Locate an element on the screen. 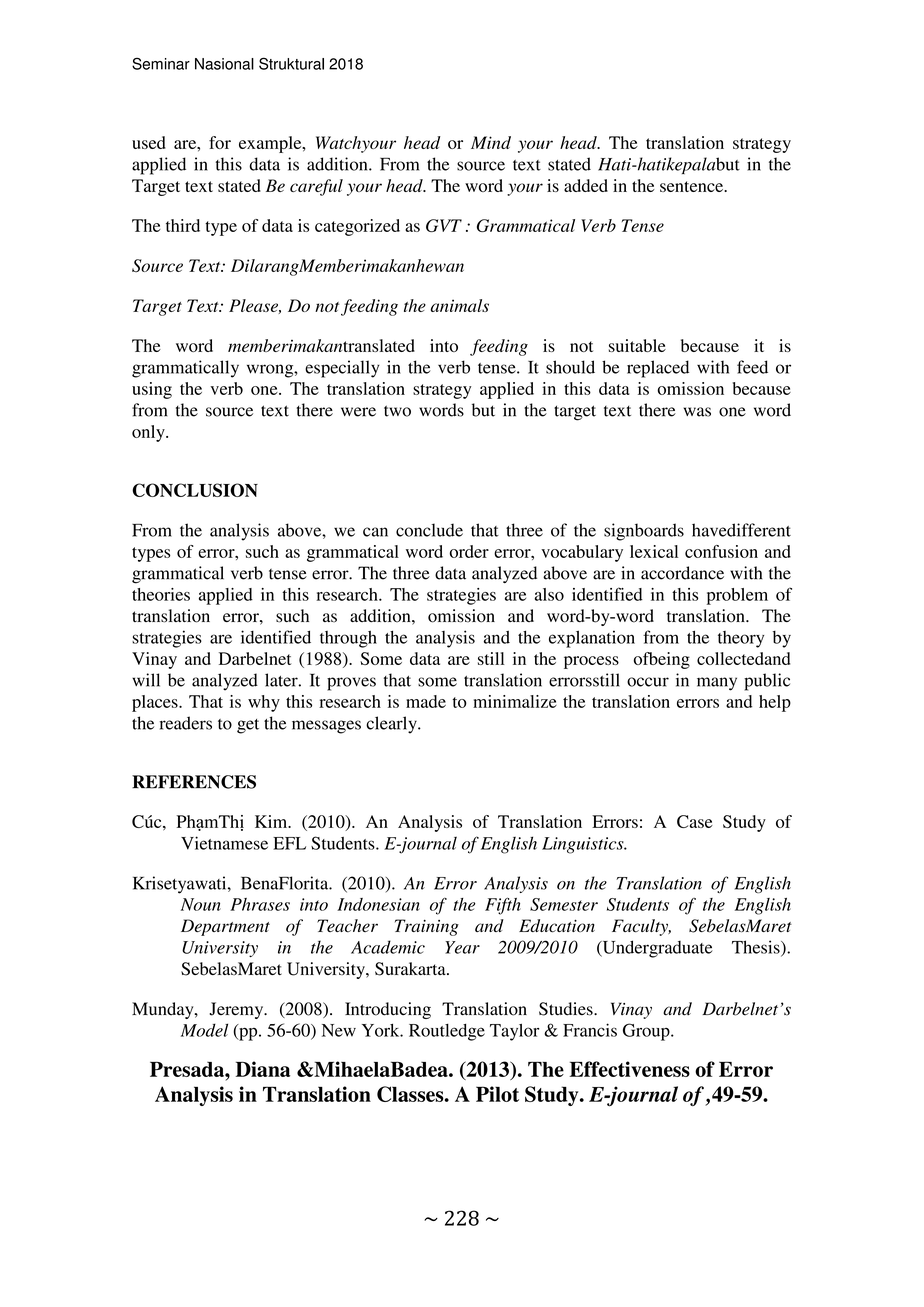 Image resolution: width=924 pixels, height=1307 pixels. accordance is located at coordinates (682, 573).
